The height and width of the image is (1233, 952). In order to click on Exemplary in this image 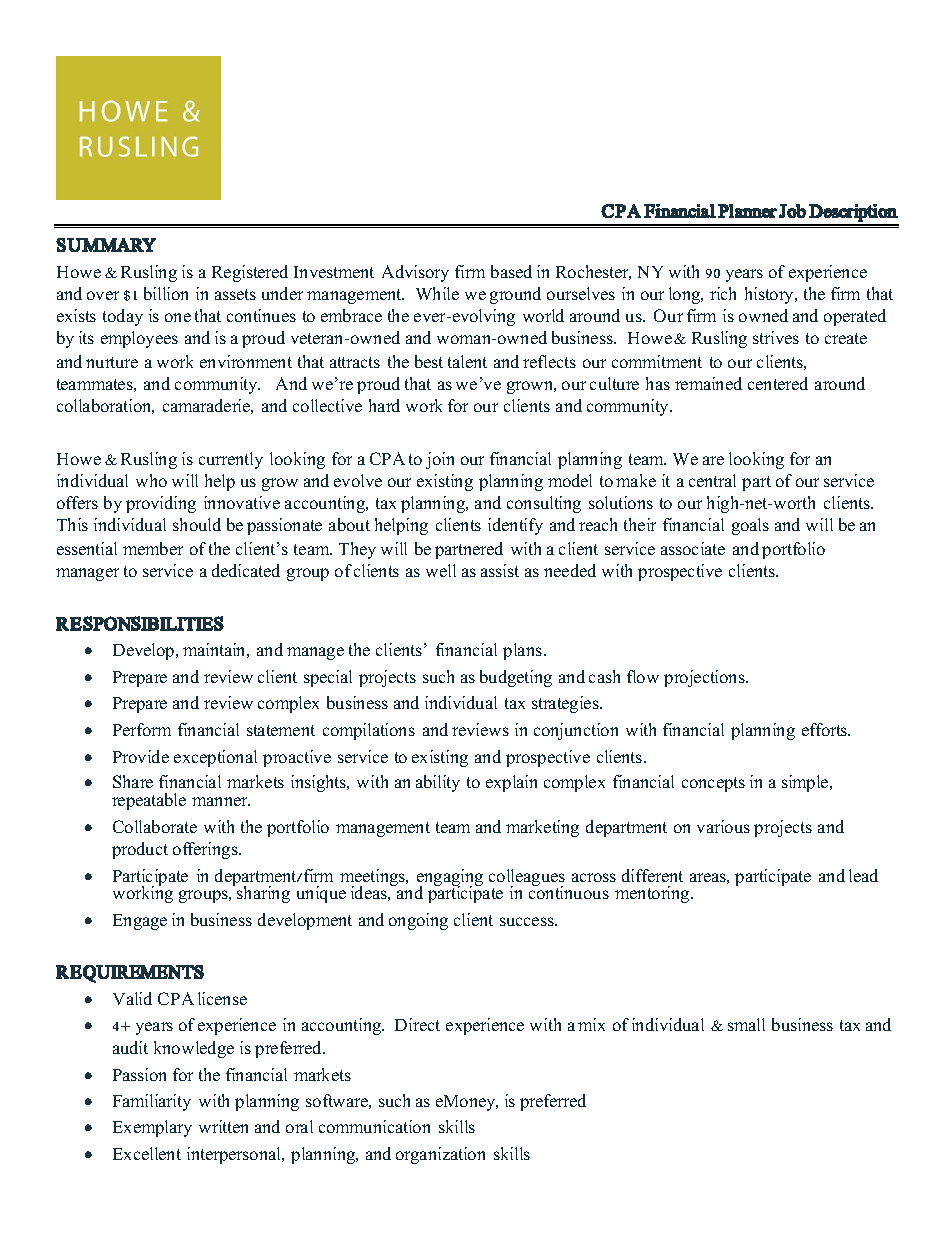, I will do `click(152, 1128)`.
